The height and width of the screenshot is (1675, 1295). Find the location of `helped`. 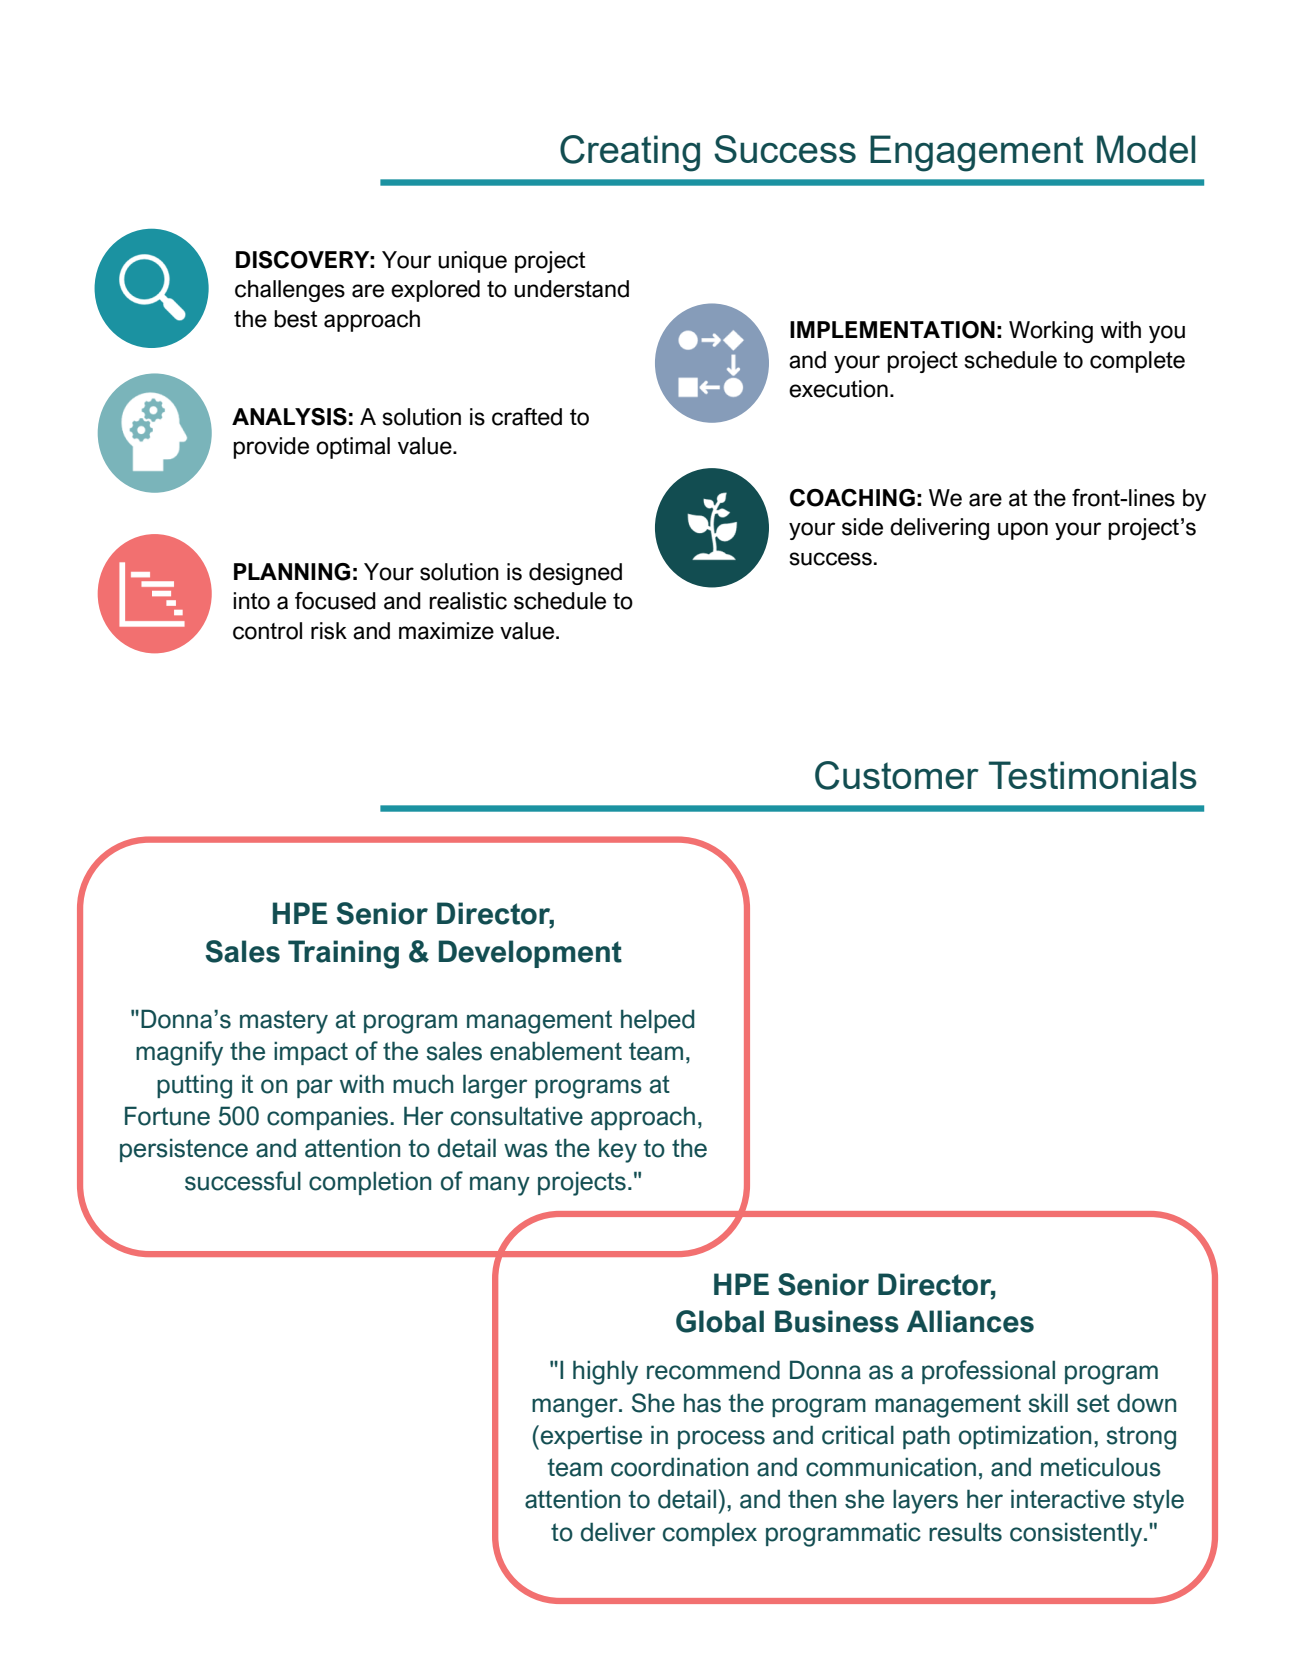

helped is located at coordinates (657, 1021).
